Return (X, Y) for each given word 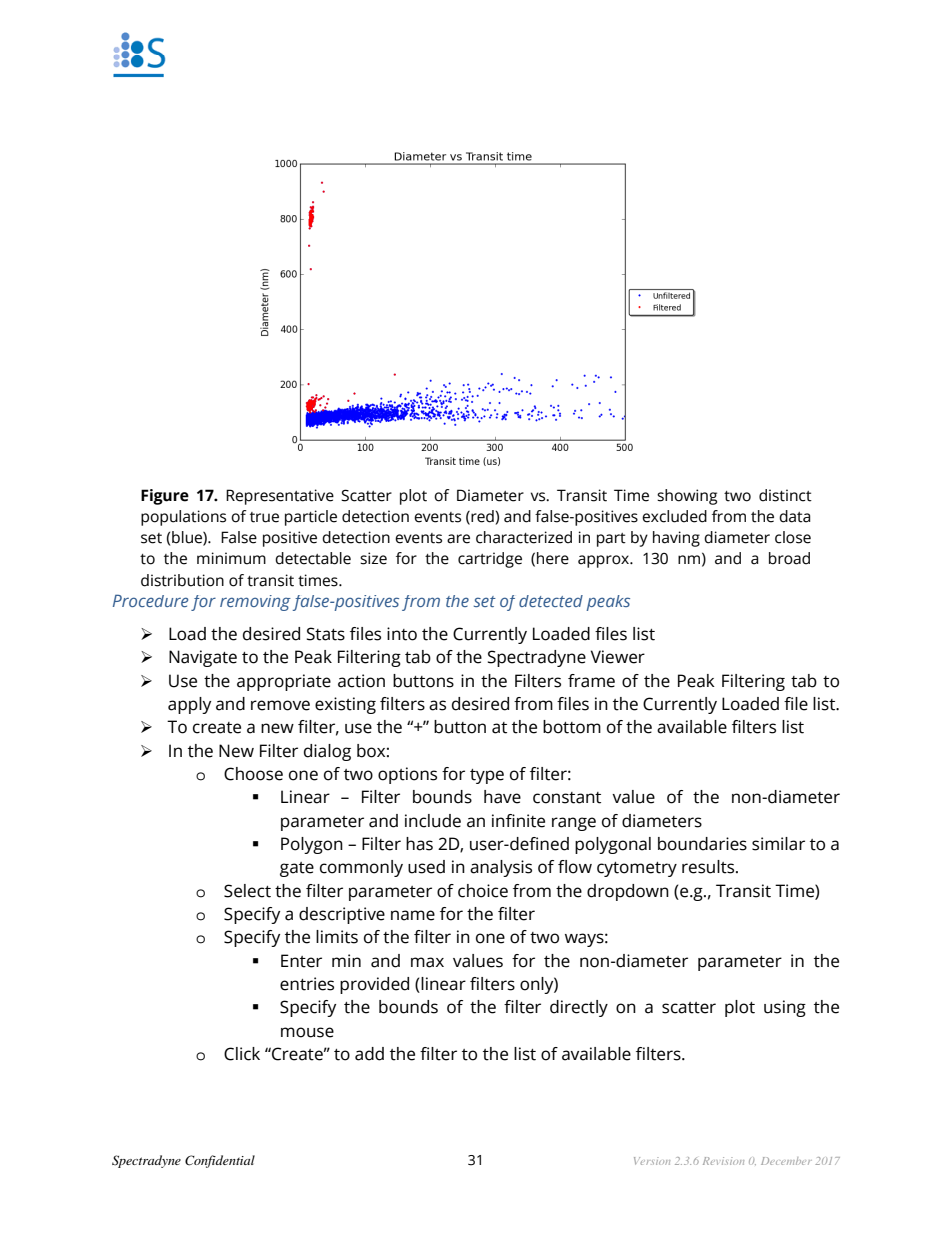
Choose (253, 774)
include (433, 821)
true (264, 517)
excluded (674, 516)
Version (652, 1161)
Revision (723, 1161)
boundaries (702, 844)
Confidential (220, 1161)
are (458, 539)
